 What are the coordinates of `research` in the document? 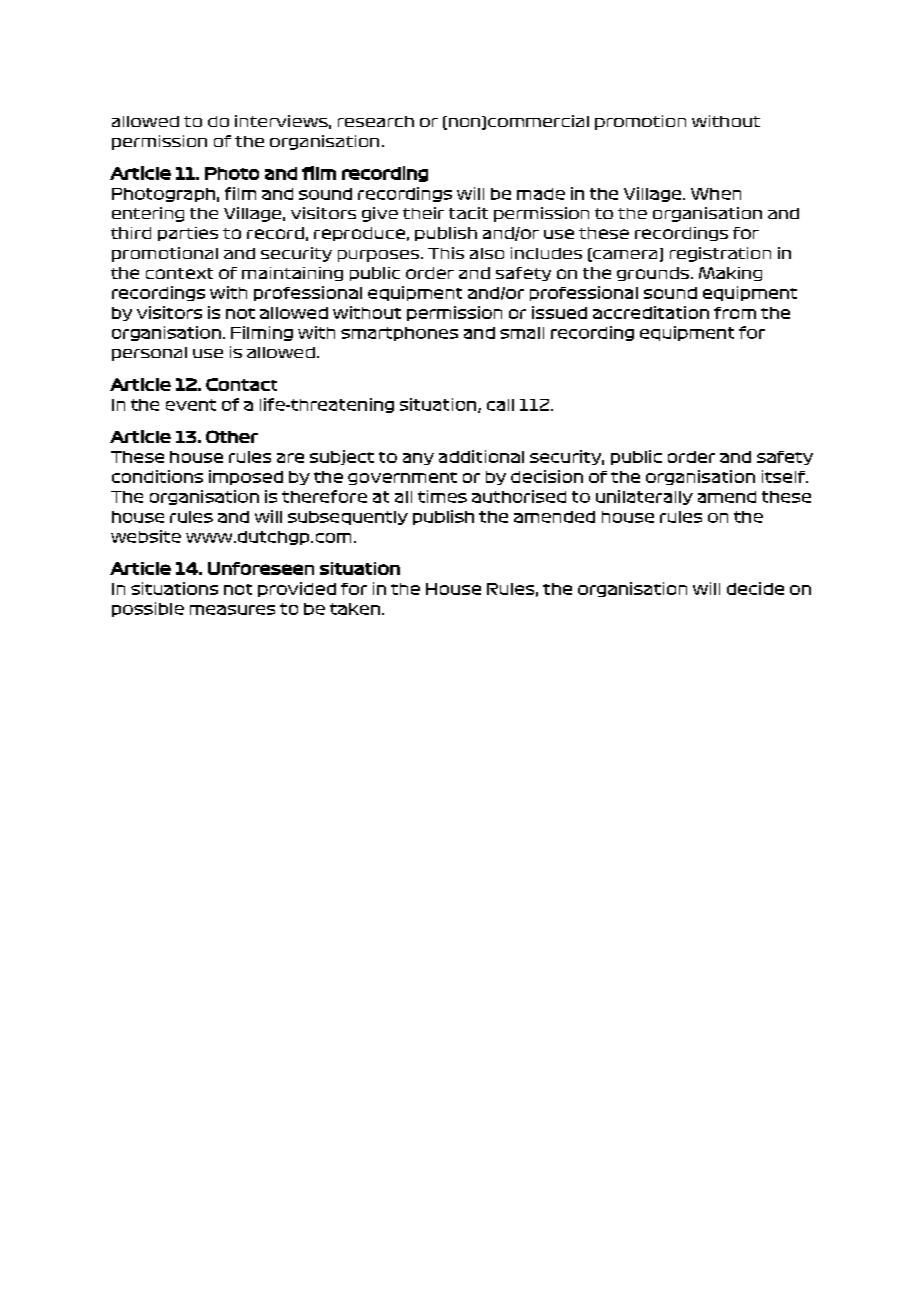 It's located at (376, 121).
